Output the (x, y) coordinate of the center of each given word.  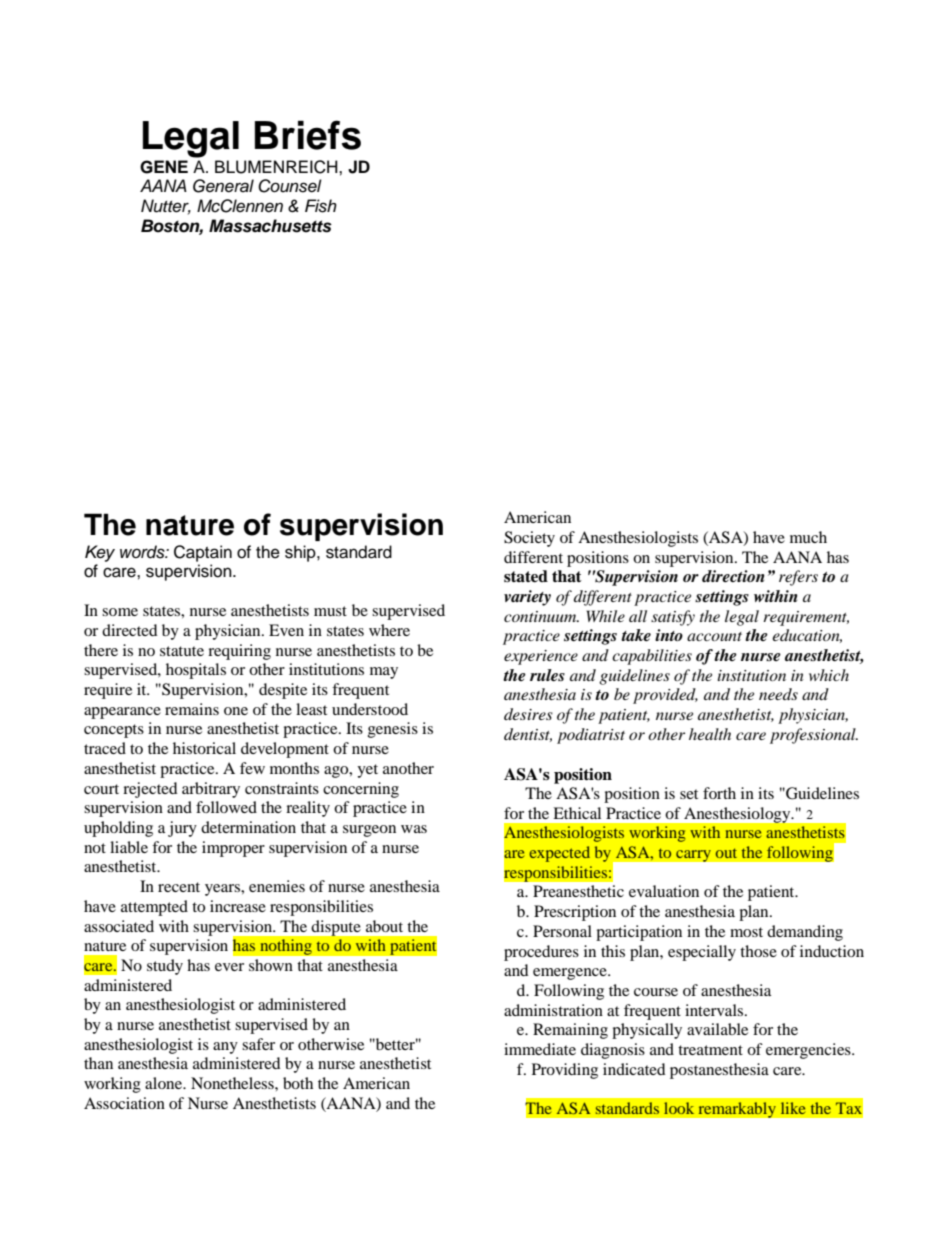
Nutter (166, 207)
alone (165, 1083)
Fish (321, 206)
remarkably (737, 1110)
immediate (540, 1049)
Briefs (308, 135)
